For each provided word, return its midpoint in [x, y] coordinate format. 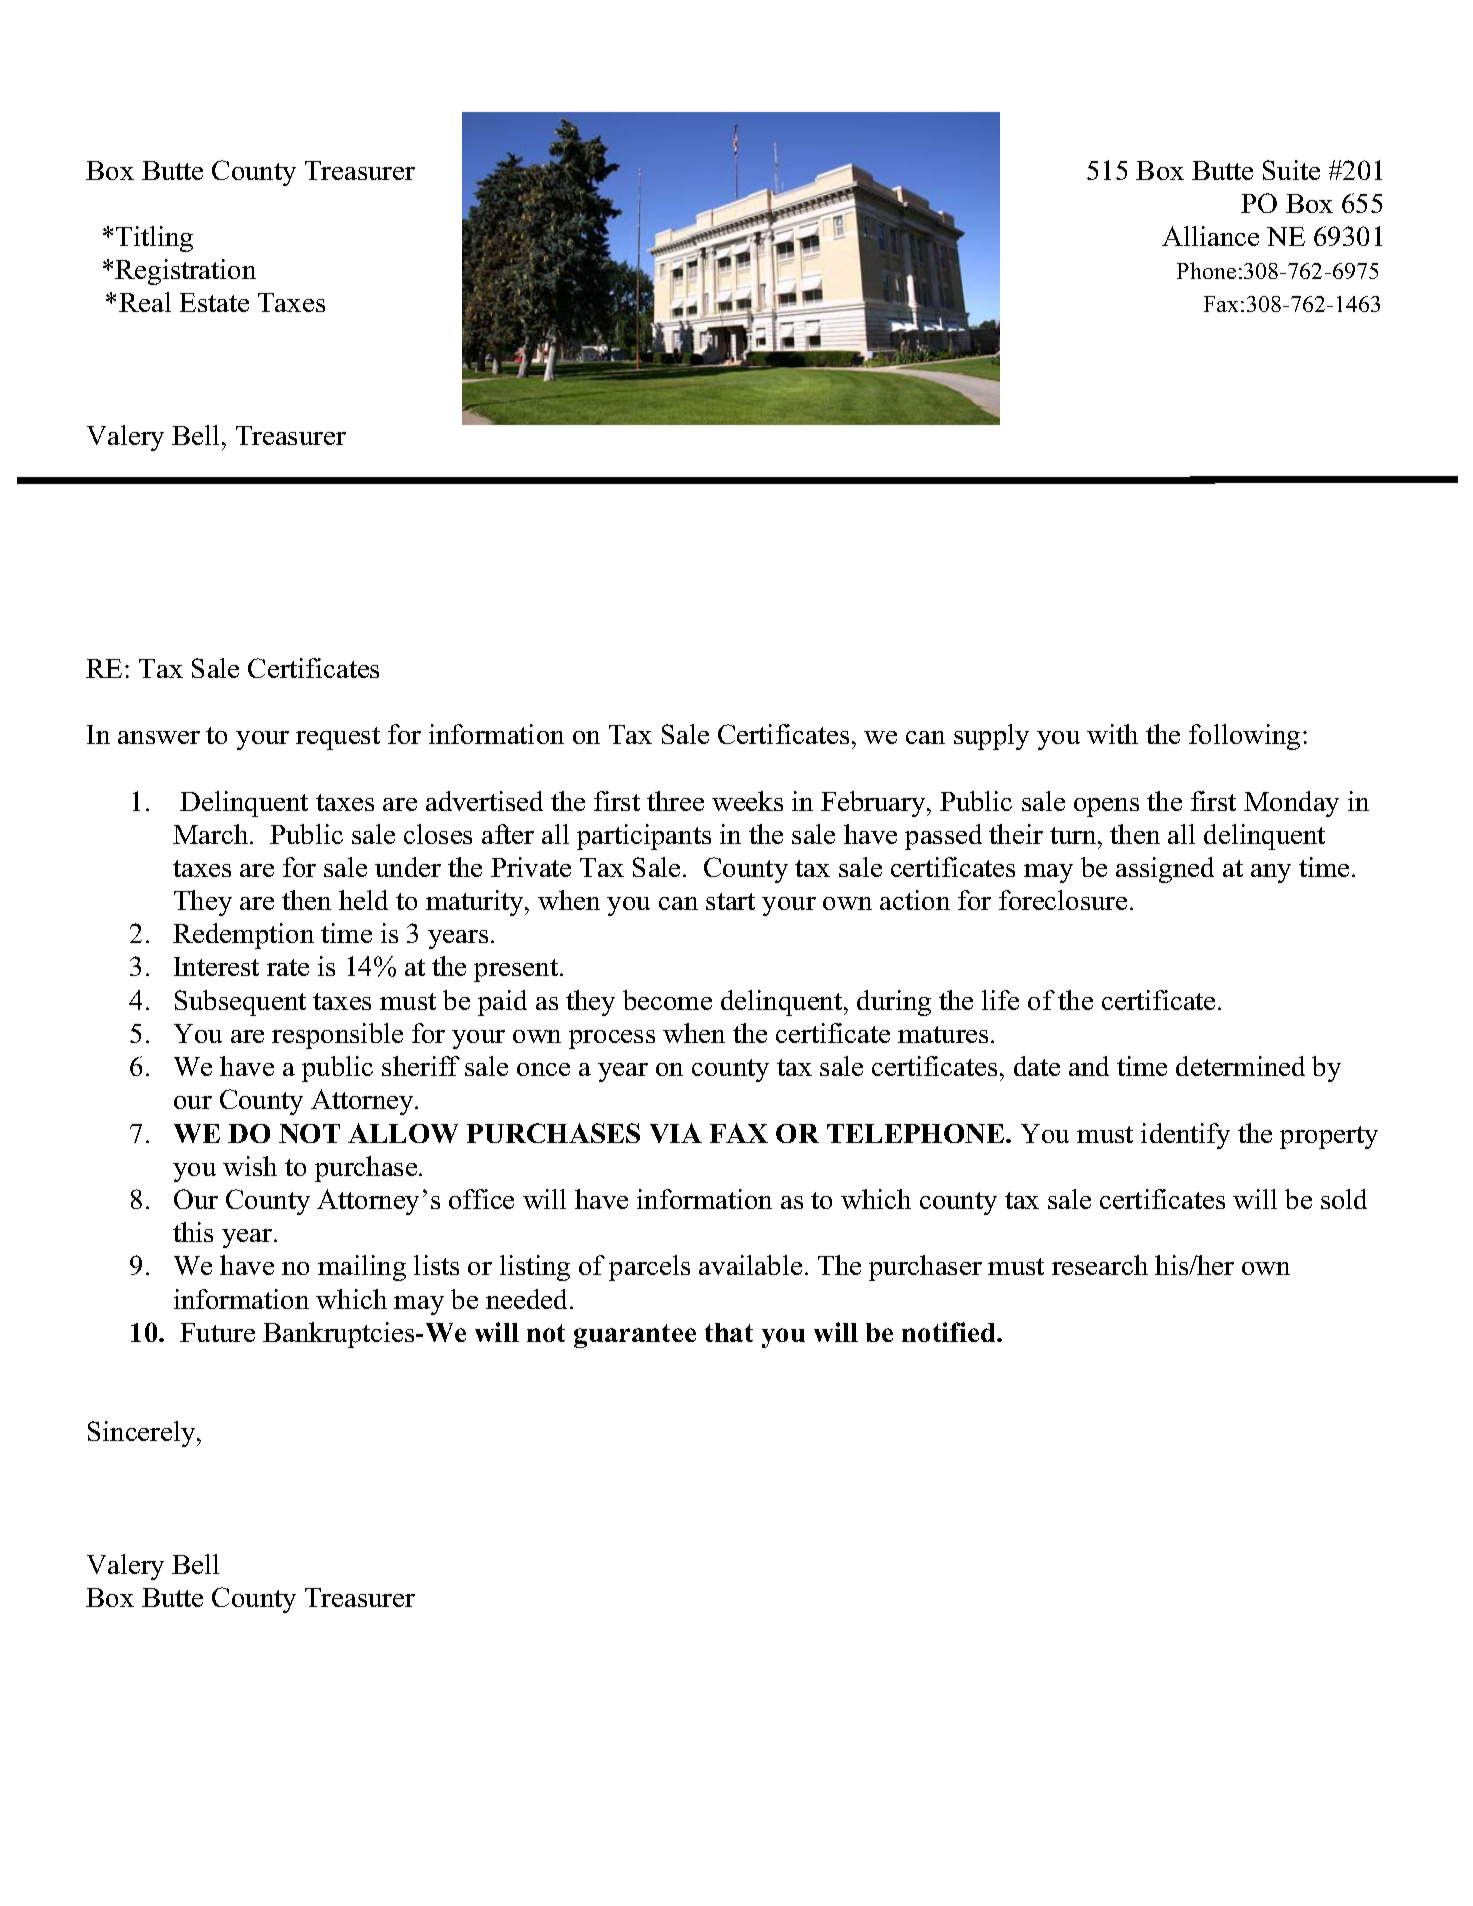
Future [217, 1332]
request [338, 738]
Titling [154, 239]
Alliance [1210, 236]
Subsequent [240, 1003]
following [1244, 737]
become [667, 1000]
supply [991, 737]
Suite [1291, 170]
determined [1240, 1066]
